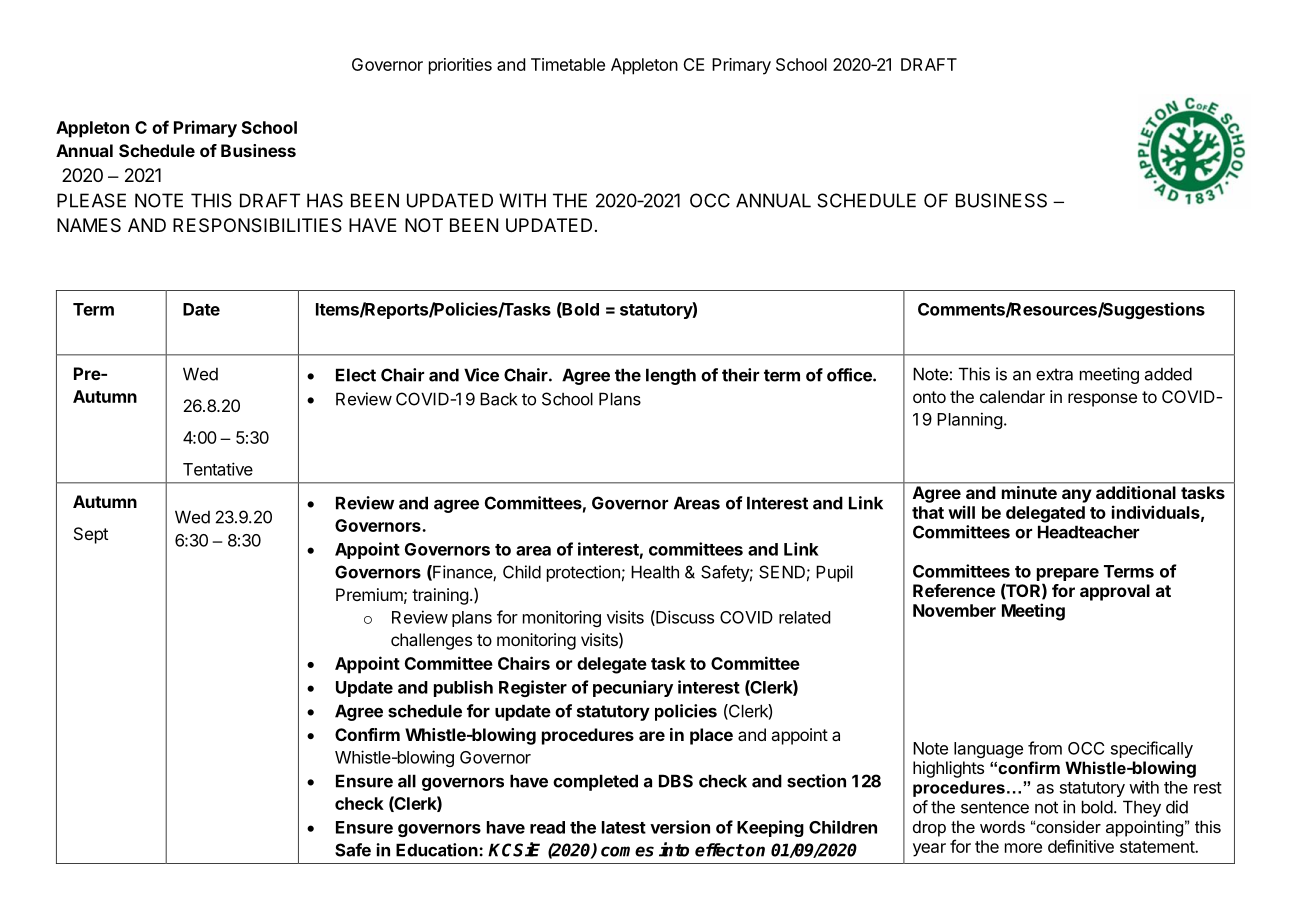 The height and width of the screenshot is (924, 1308). What do you see at coordinates (218, 469) in the screenshot?
I see `Tentative` at bounding box center [218, 469].
